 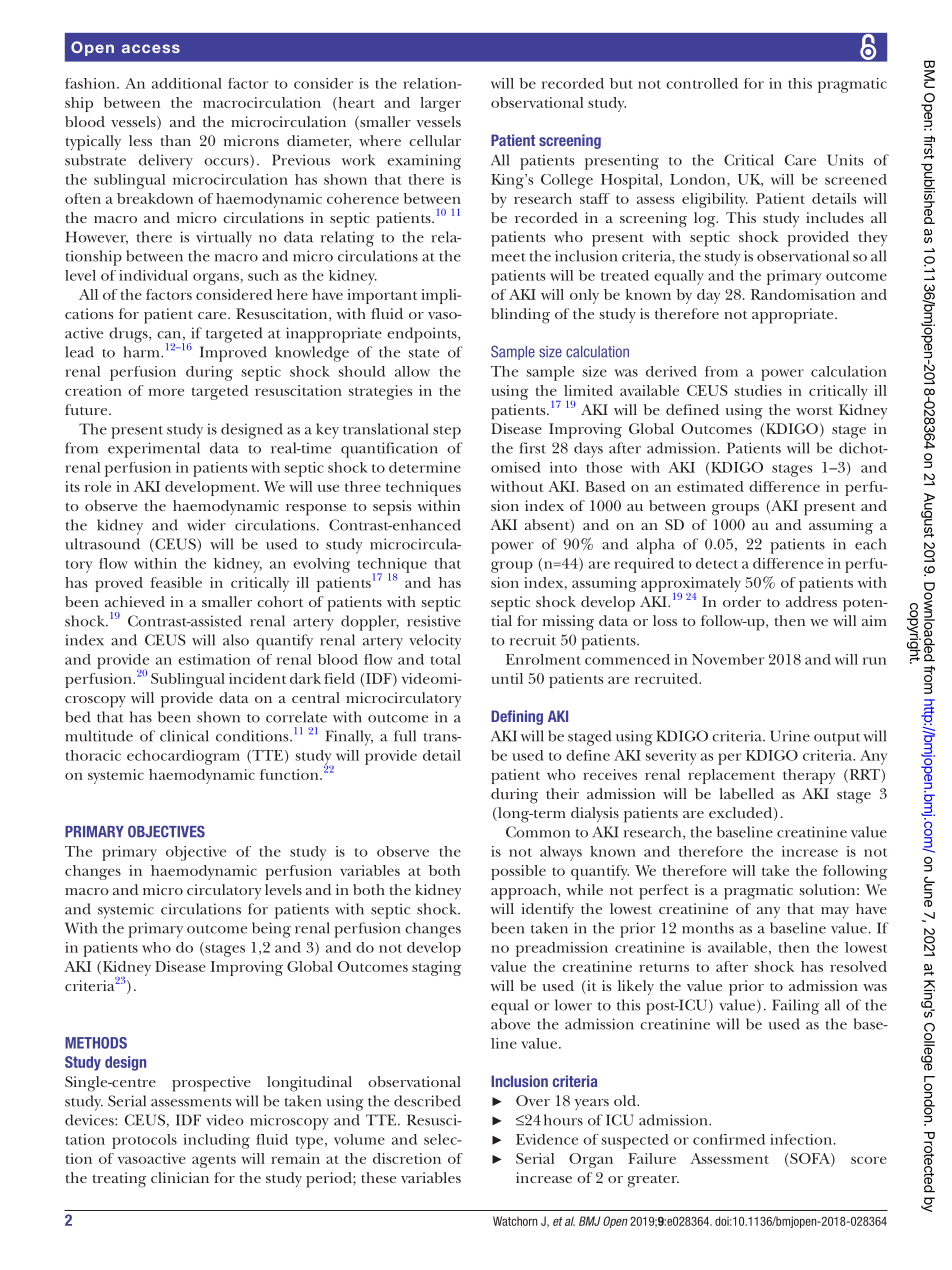 What do you see at coordinates (440, 104) in the document?
I see `larger` at bounding box center [440, 104].
